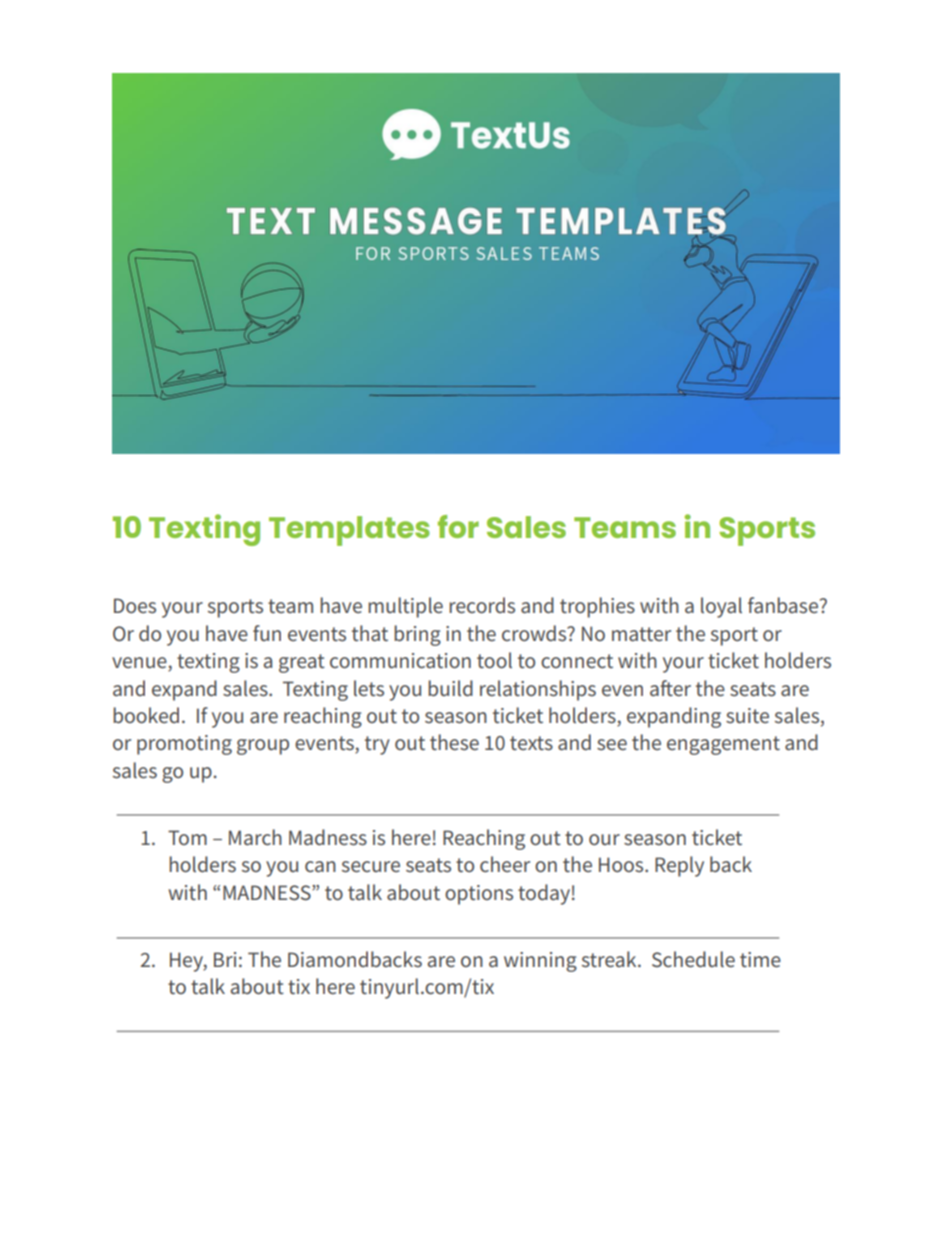 This screenshot has height=1233, width=952. What do you see at coordinates (540, 962) in the screenshot?
I see `winning` at bounding box center [540, 962].
